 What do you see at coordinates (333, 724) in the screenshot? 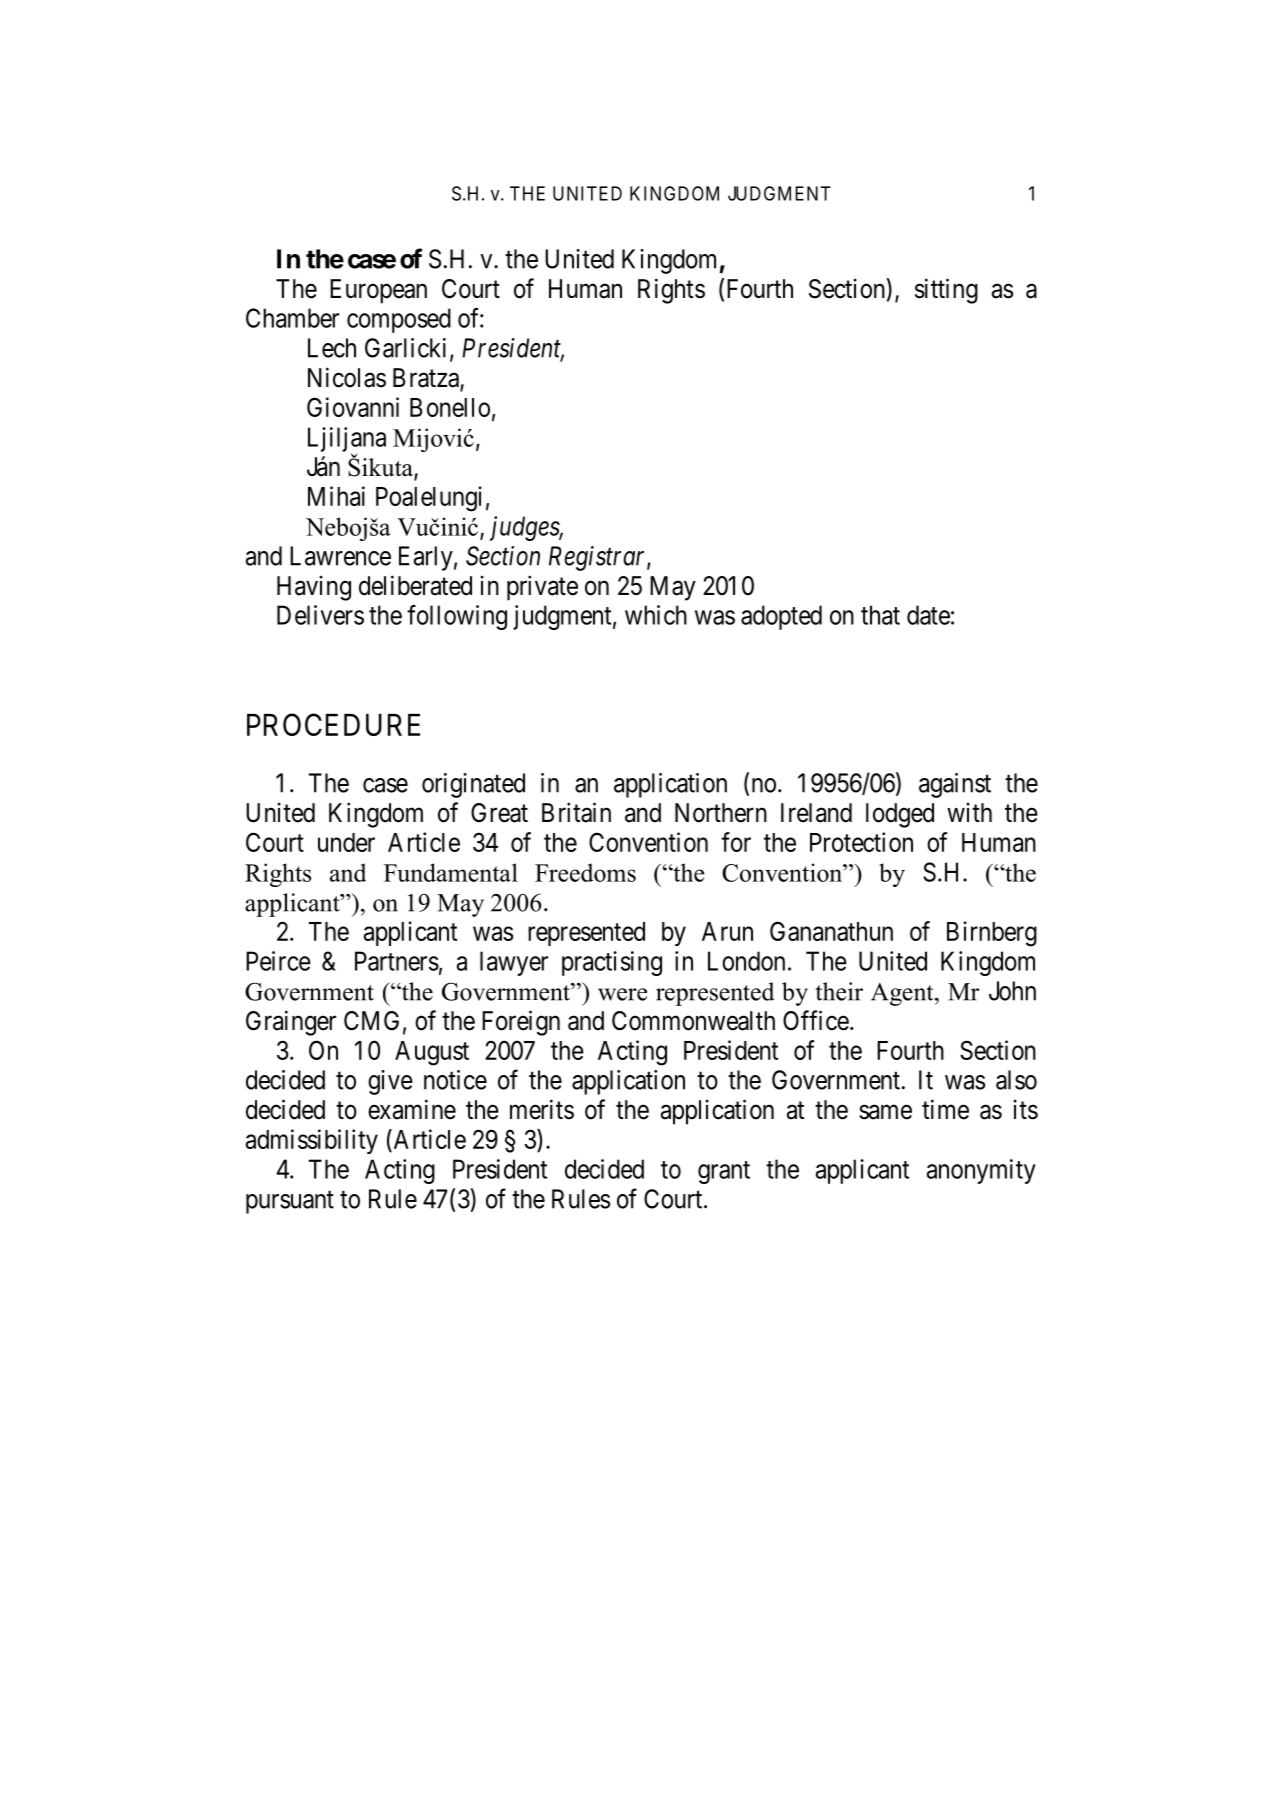
I see `PROCEDURE` at bounding box center [333, 724].
